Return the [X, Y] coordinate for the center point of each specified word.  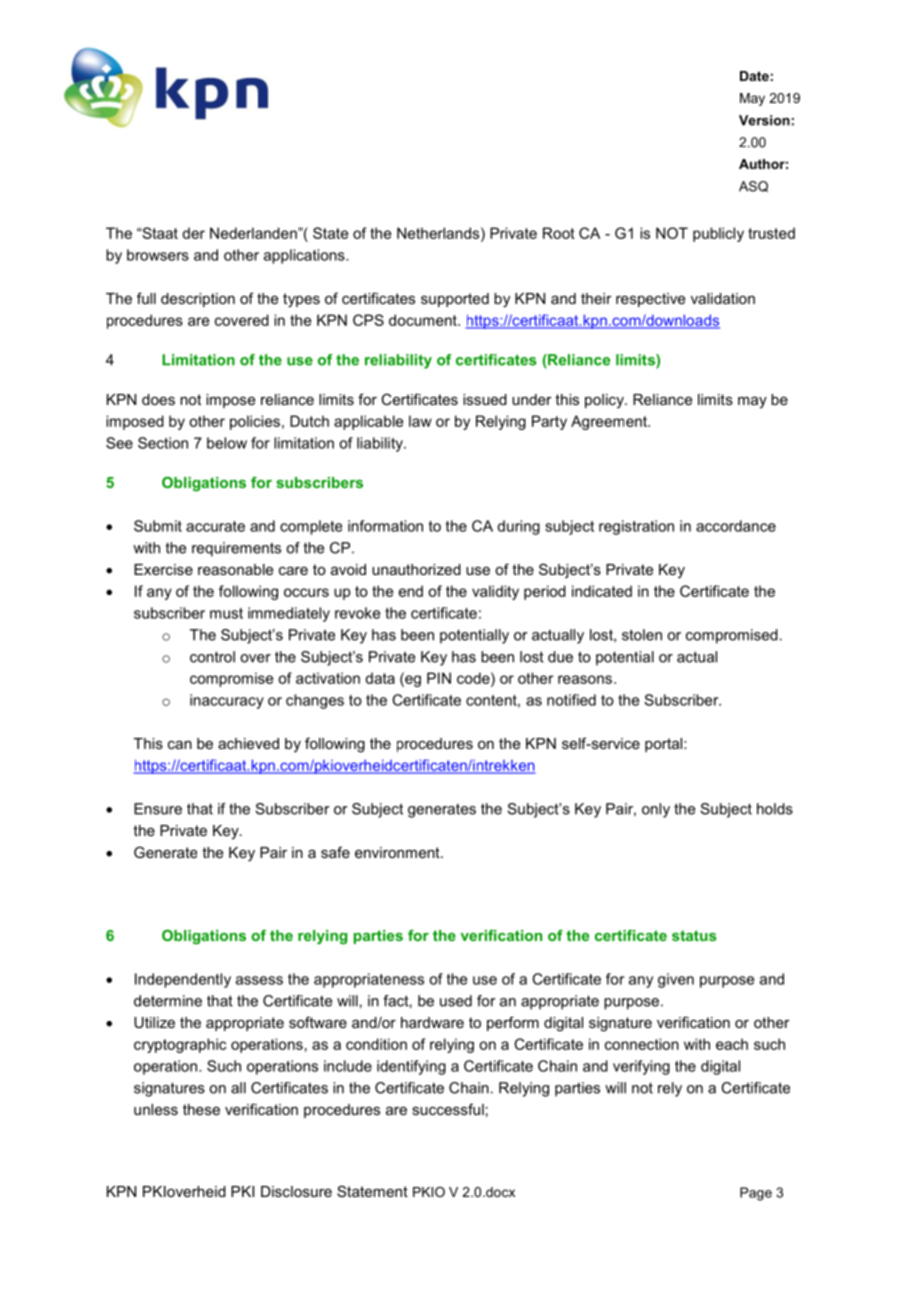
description [198, 300]
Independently [183, 980]
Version [764, 120]
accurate [215, 526]
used [456, 1001]
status [694, 935]
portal [665, 745]
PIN [439, 678]
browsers [158, 255]
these [201, 1109]
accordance [736, 526]
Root [559, 233]
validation [723, 298]
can [180, 745]
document [424, 320]
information [385, 526]
